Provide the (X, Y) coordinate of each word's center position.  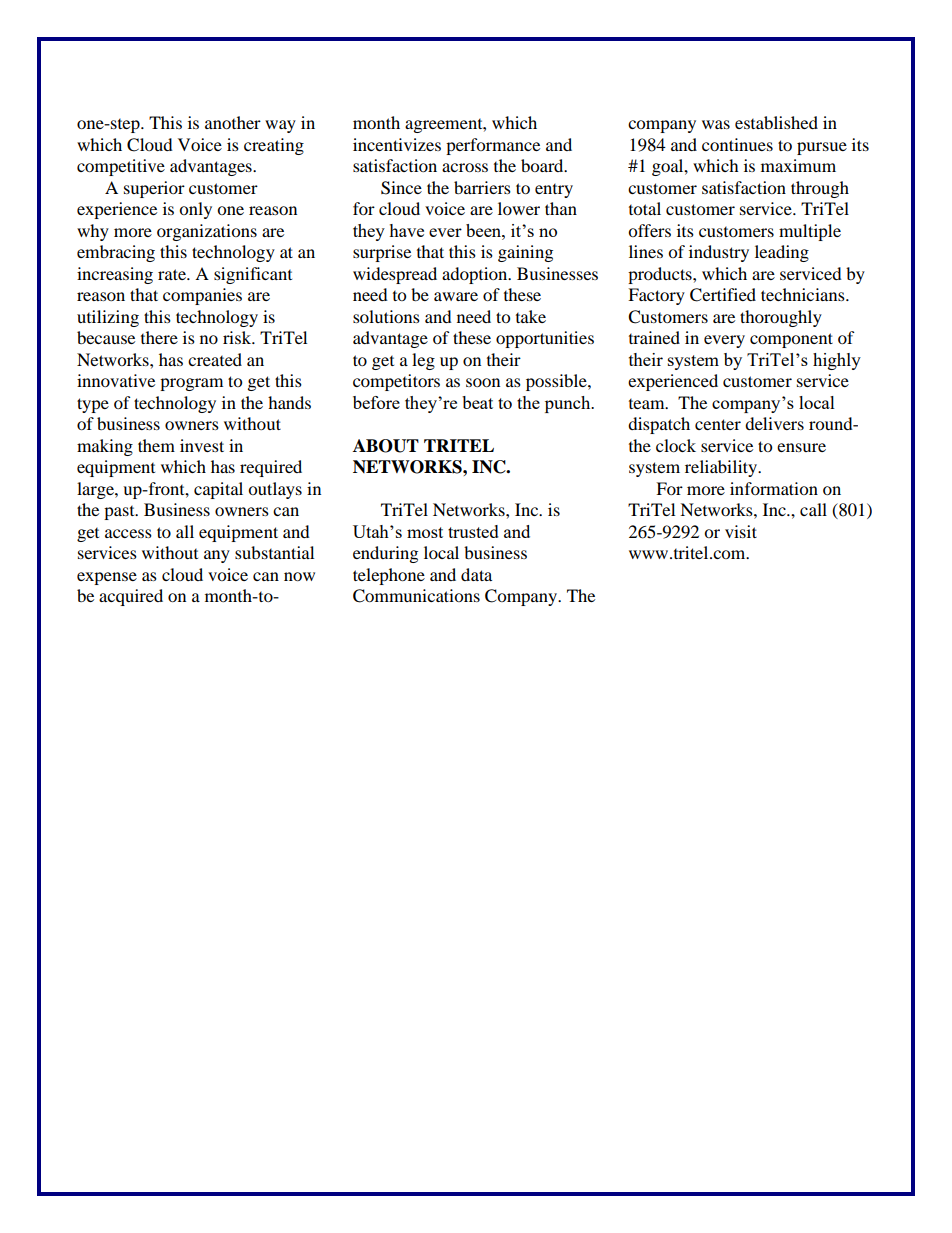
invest (202, 445)
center (718, 424)
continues (737, 144)
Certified (723, 295)
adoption (476, 275)
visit (741, 531)
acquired (131, 597)
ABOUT (386, 446)
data (476, 574)
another (233, 122)
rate (173, 274)
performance (493, 146)
